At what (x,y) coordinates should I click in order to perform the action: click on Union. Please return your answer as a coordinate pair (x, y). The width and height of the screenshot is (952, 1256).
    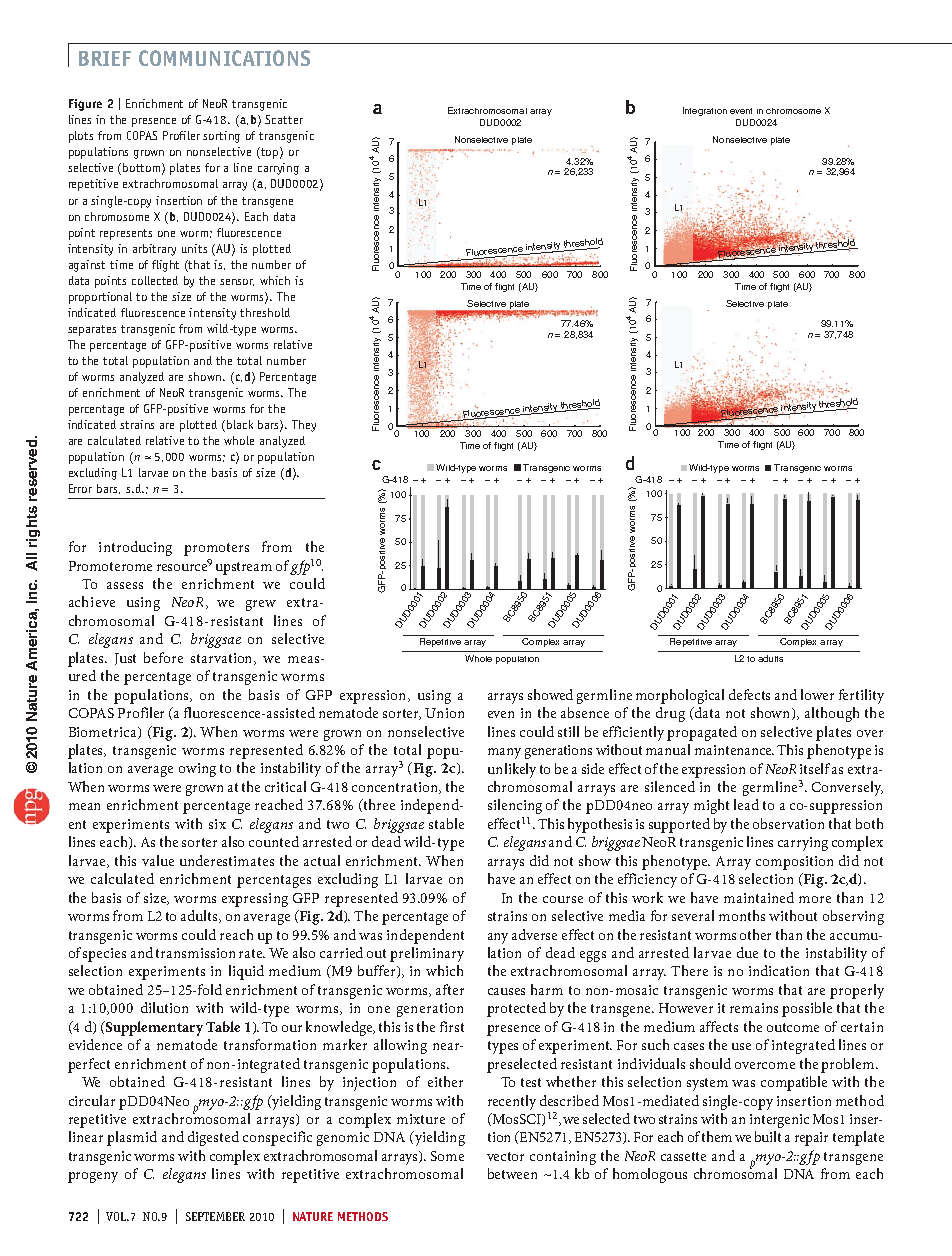
    Looking at the image, I should click on (444, 713).
